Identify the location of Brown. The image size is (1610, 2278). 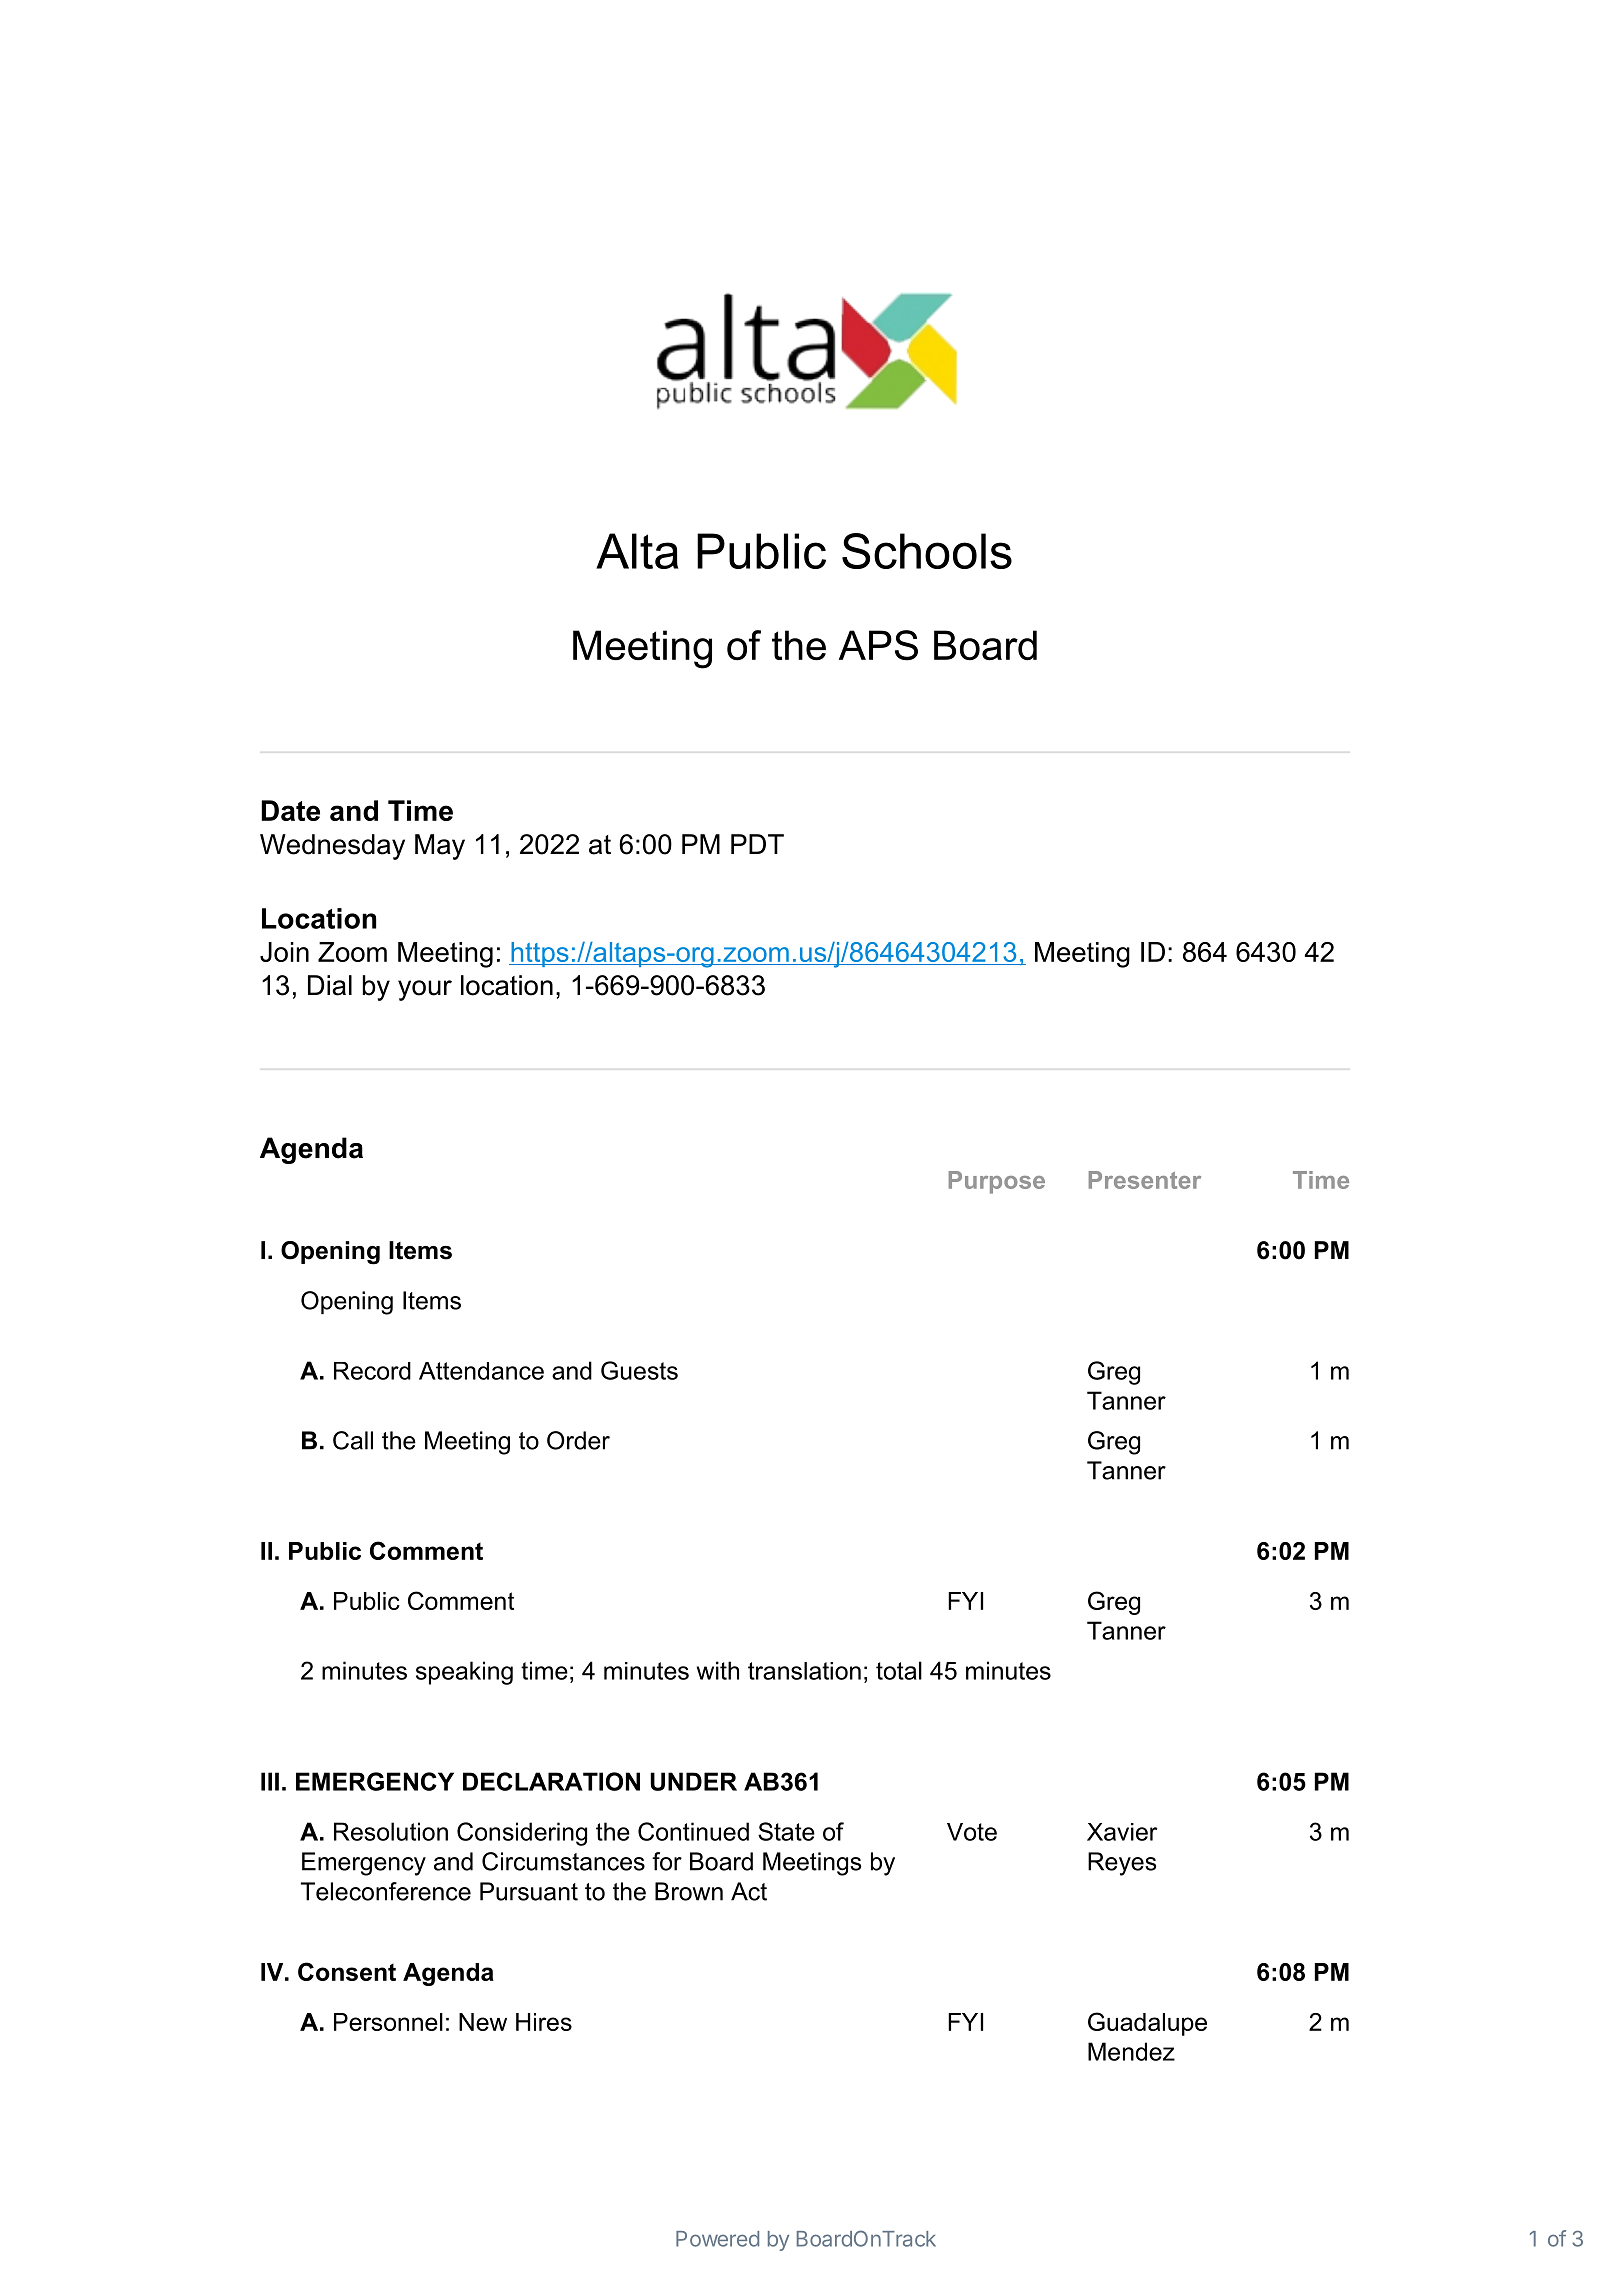
(689, 1891).
